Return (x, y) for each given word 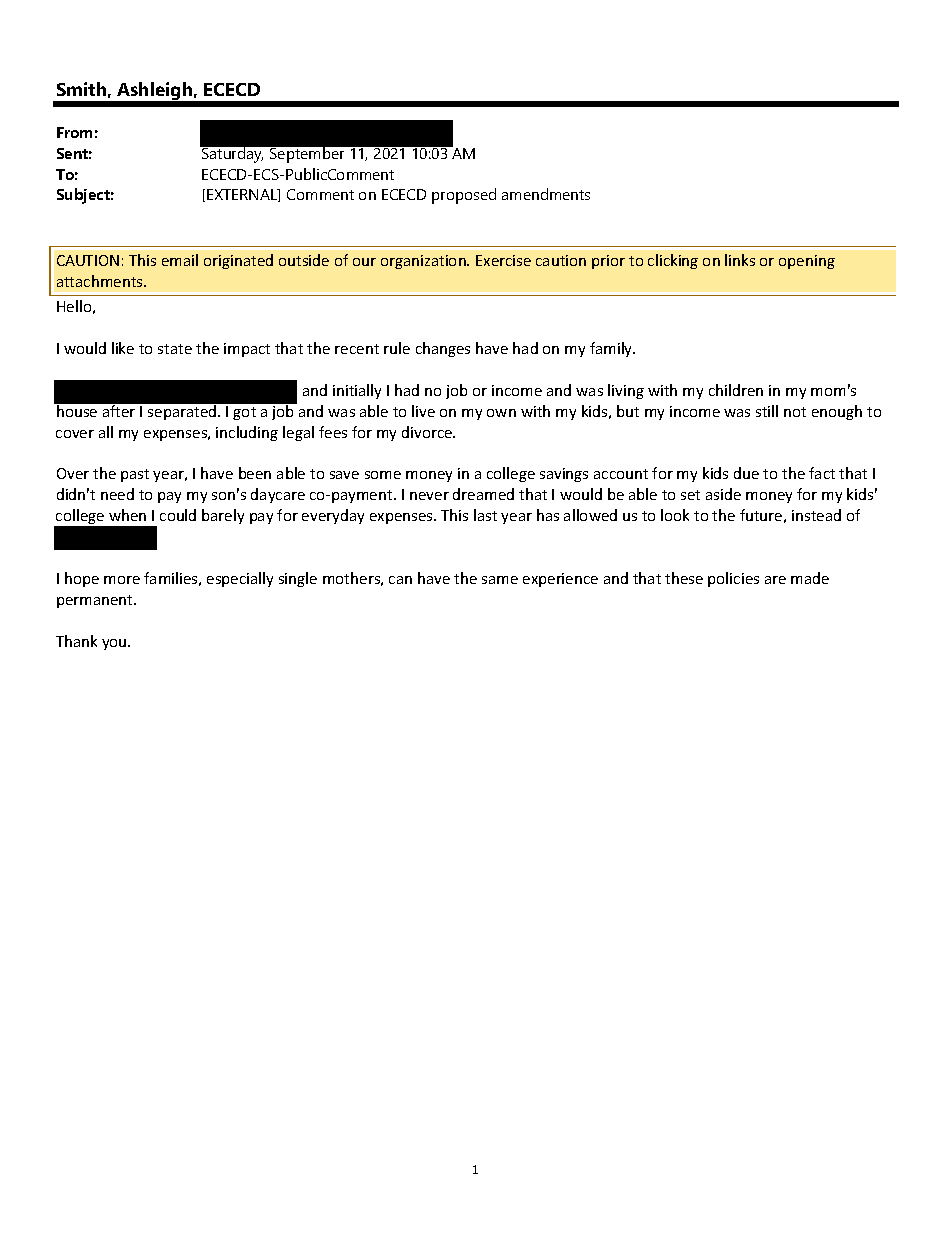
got (244, 413)
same (500, 580)
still (767, 411)
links (740, 260)
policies (733, 579)
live (423, 411)
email (180, 260)
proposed (464, 196)
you (115, 644)
